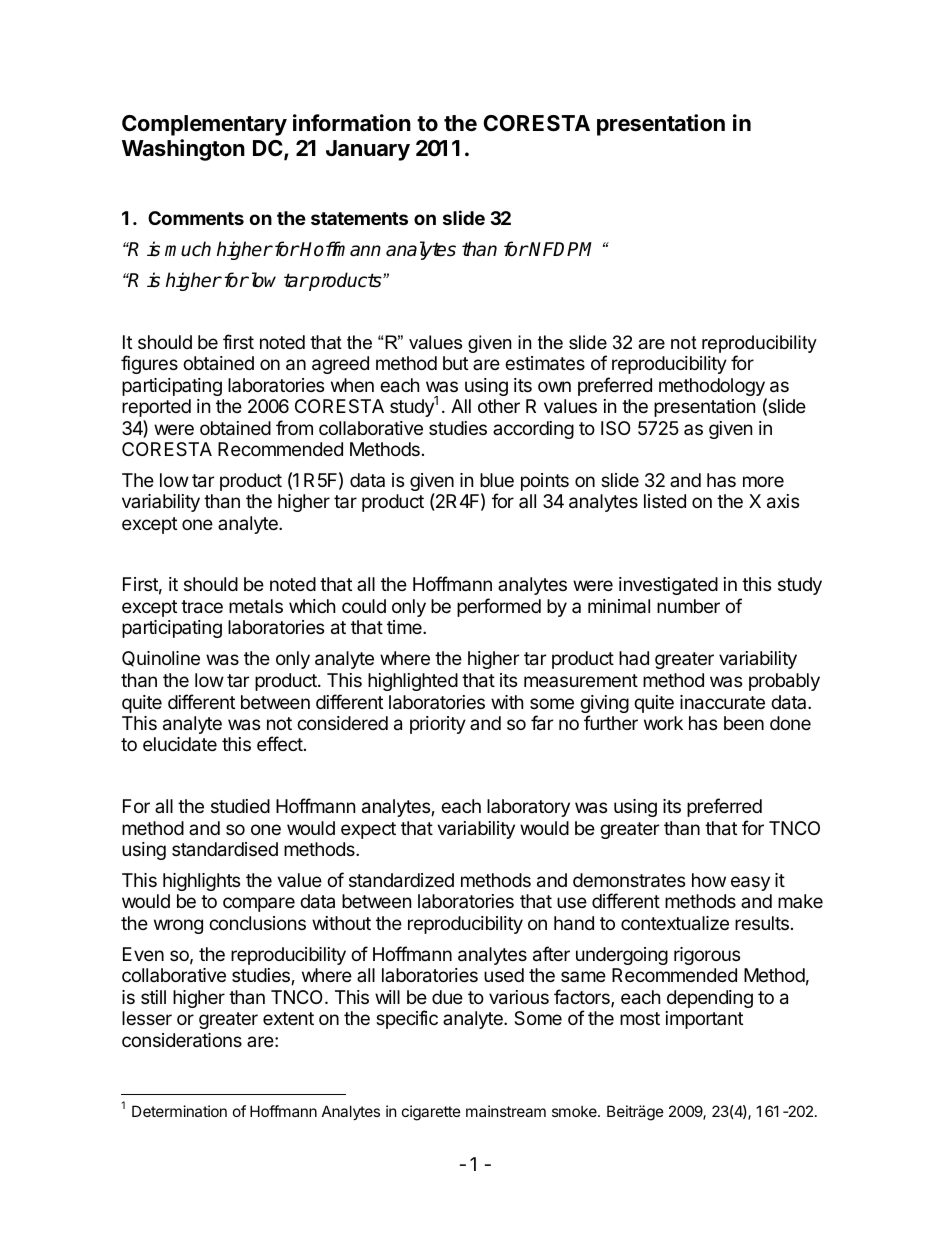 This image has height=1233, width=952. Describe the element at coordinates (688, 606) in the image. I see `number` at that location.
